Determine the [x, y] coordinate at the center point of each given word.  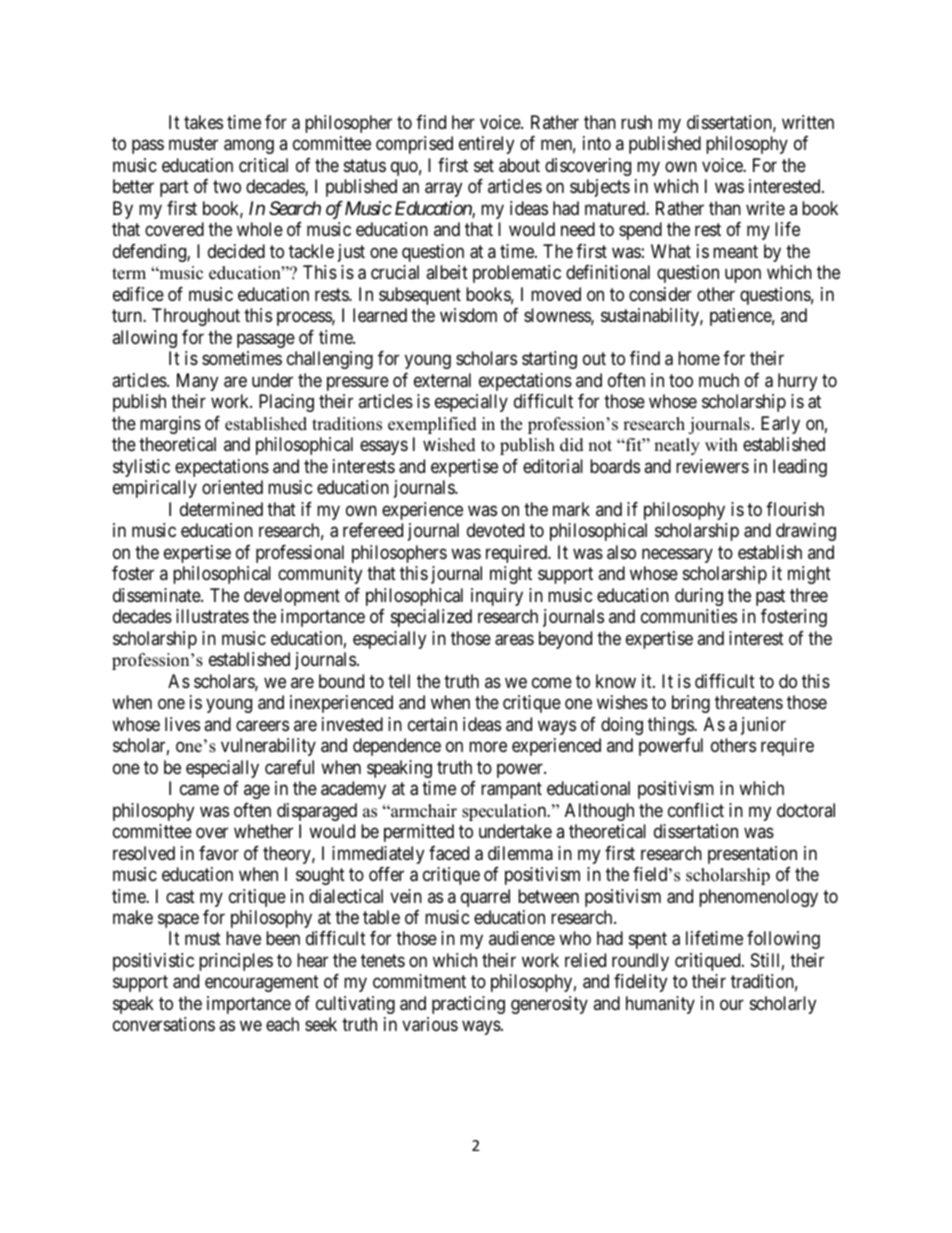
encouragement [262, 984]
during [699, 597]
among [249, 147]
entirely [486, 145]
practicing [468, 1005]
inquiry [497, 597]
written [808, 122]
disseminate [157, 595]
